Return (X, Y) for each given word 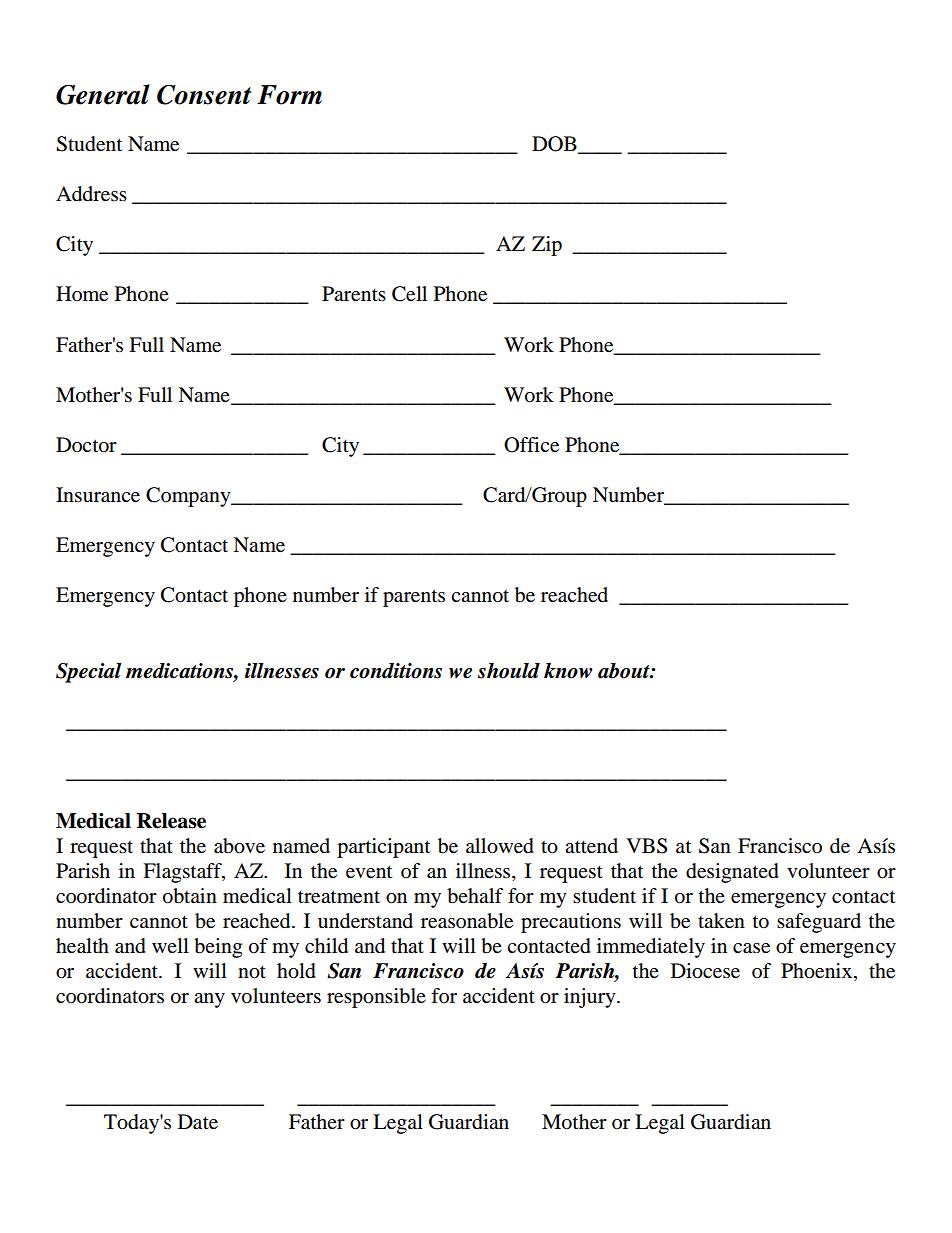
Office (531, 445)
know (568, 671)
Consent (204, 94)
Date (198, 1122)
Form (289, 95)
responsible (376, 998)
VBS (646, 846)
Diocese (705, 971)
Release (171, 821)
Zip (547, 246)
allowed (500, 846)
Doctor (86, 445)
